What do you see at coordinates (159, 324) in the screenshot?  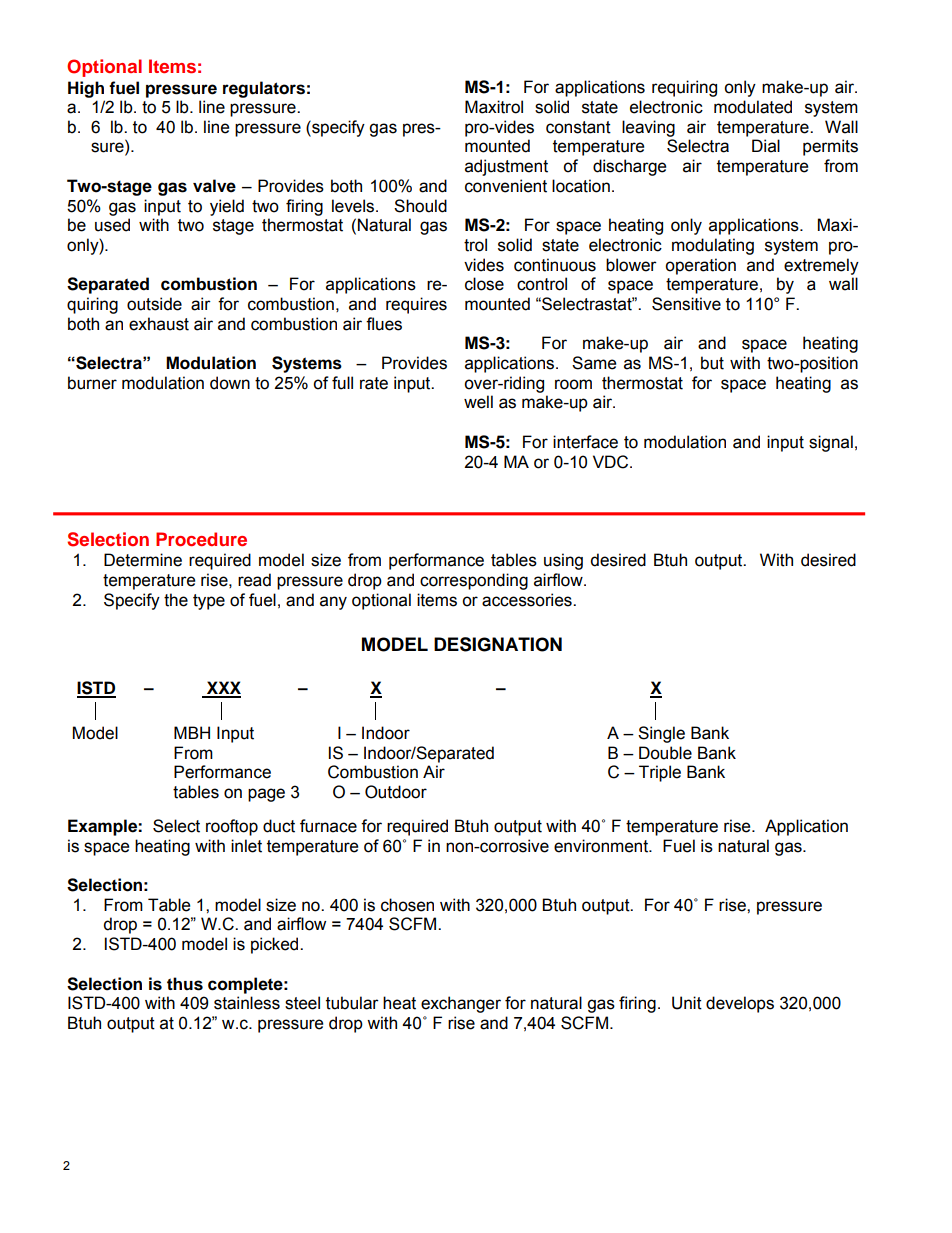 I see `exhaust` at bounding box center [159, 324].
